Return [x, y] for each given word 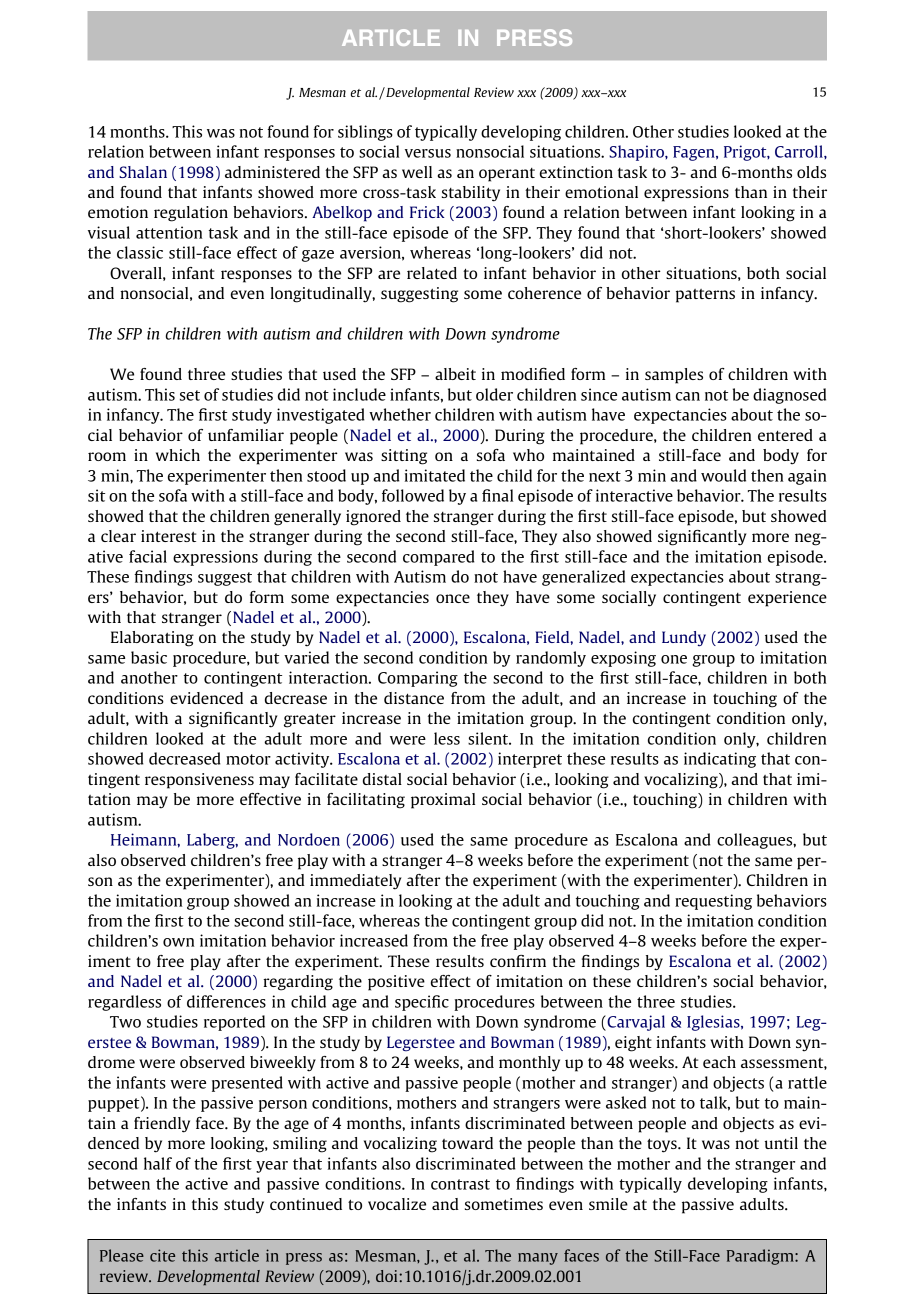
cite [162, 1255]
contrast [460, 1184]
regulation [191, 214]
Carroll [800, 151]
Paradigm [761, 1257]
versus [428, 153]
